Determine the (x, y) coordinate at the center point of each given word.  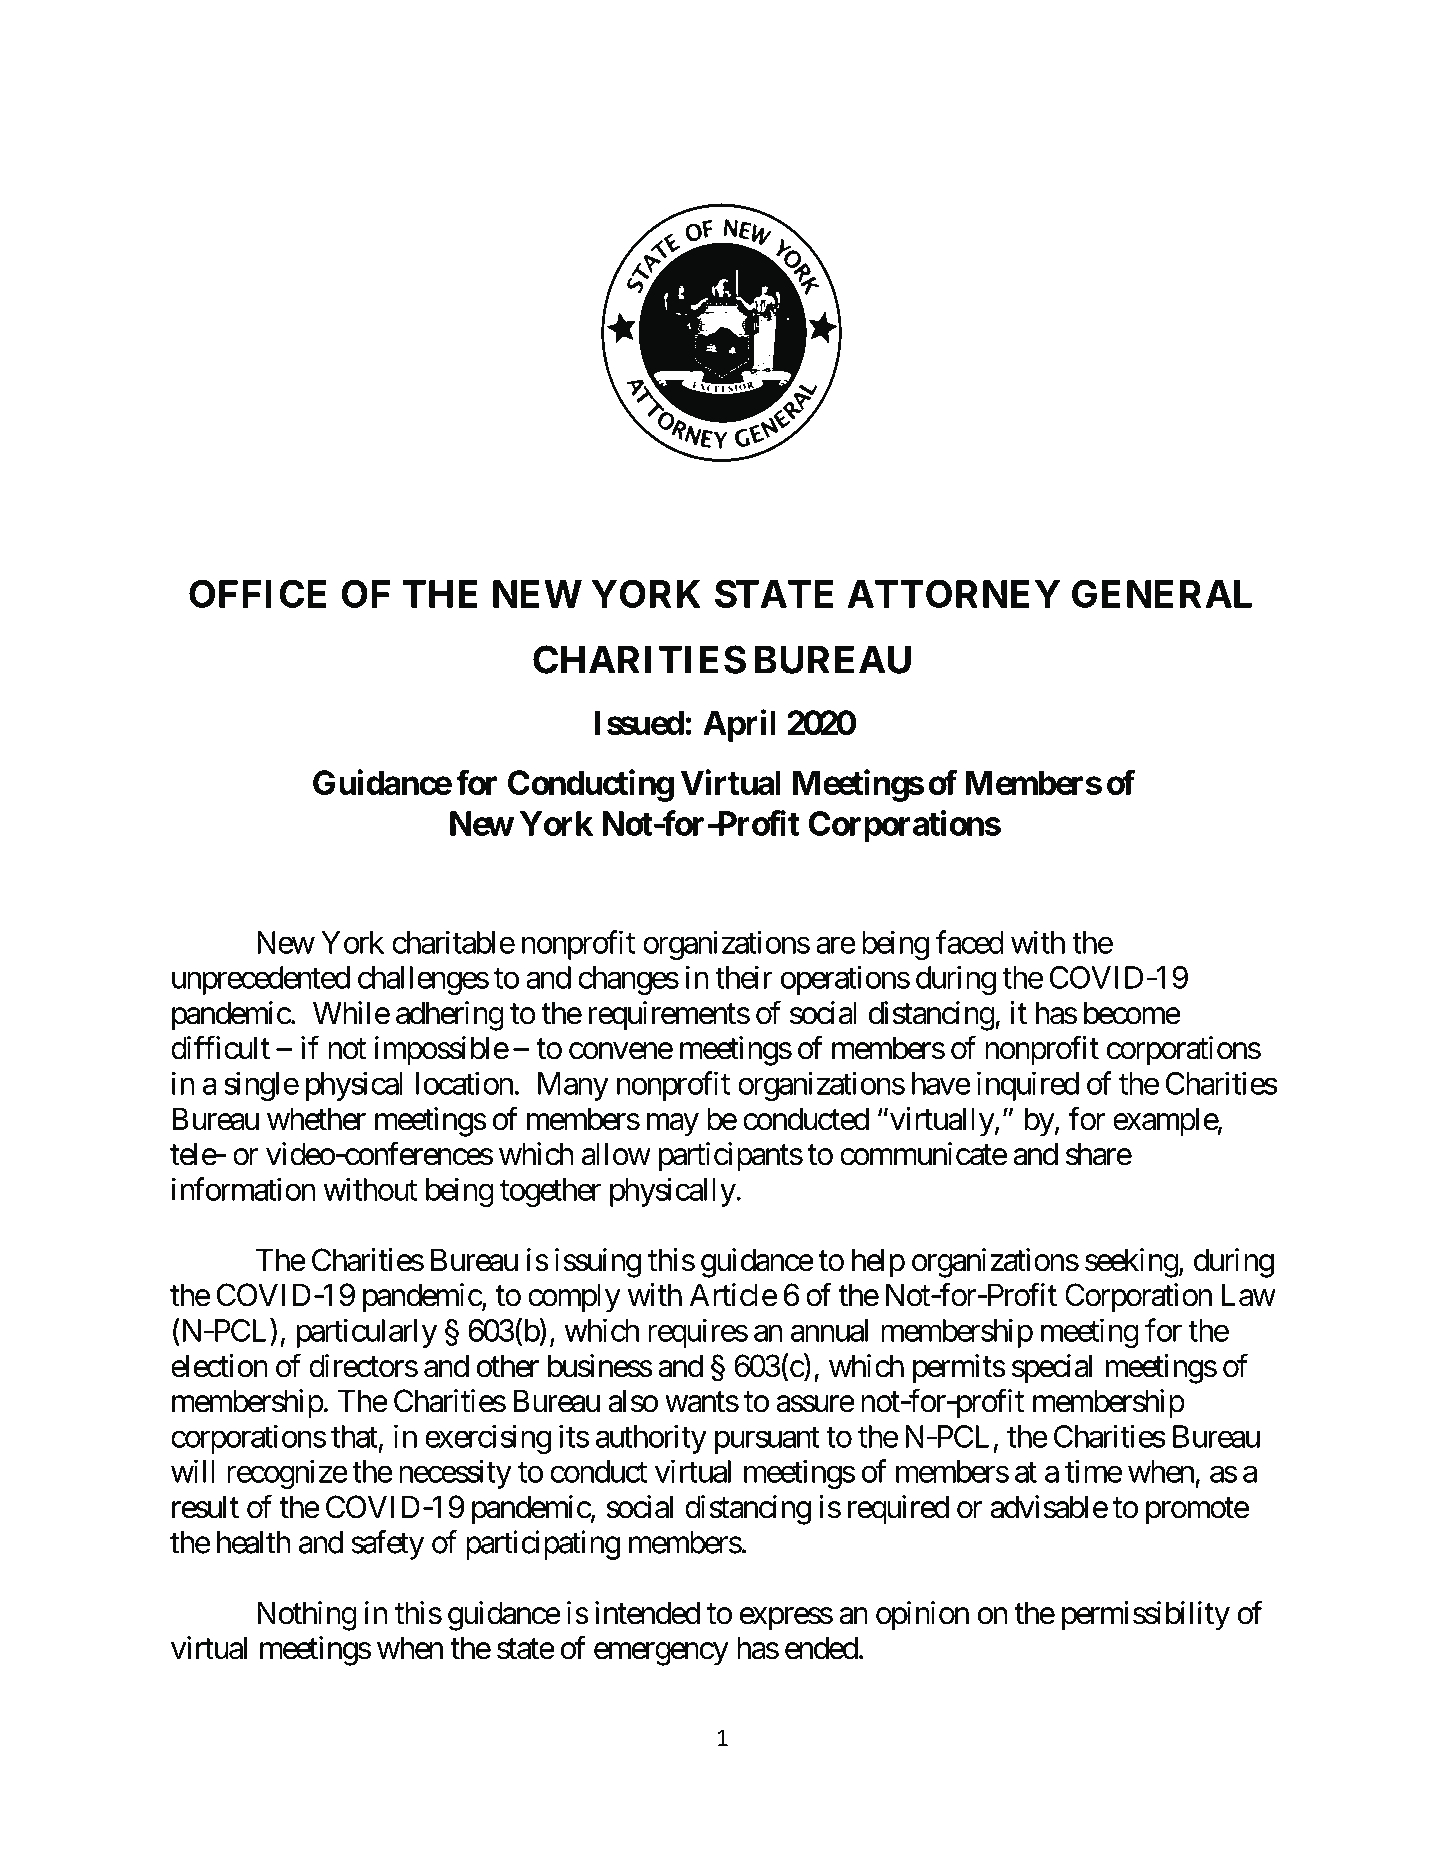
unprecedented (261, 980)
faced (970, 942)
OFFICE (257, 593)
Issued (639, 722)
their (744, 977)
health (254, 1542)
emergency (661, 1654)
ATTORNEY (954, 593)
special (1052, 1369)
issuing (598, 1263)
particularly (367, 1333)
